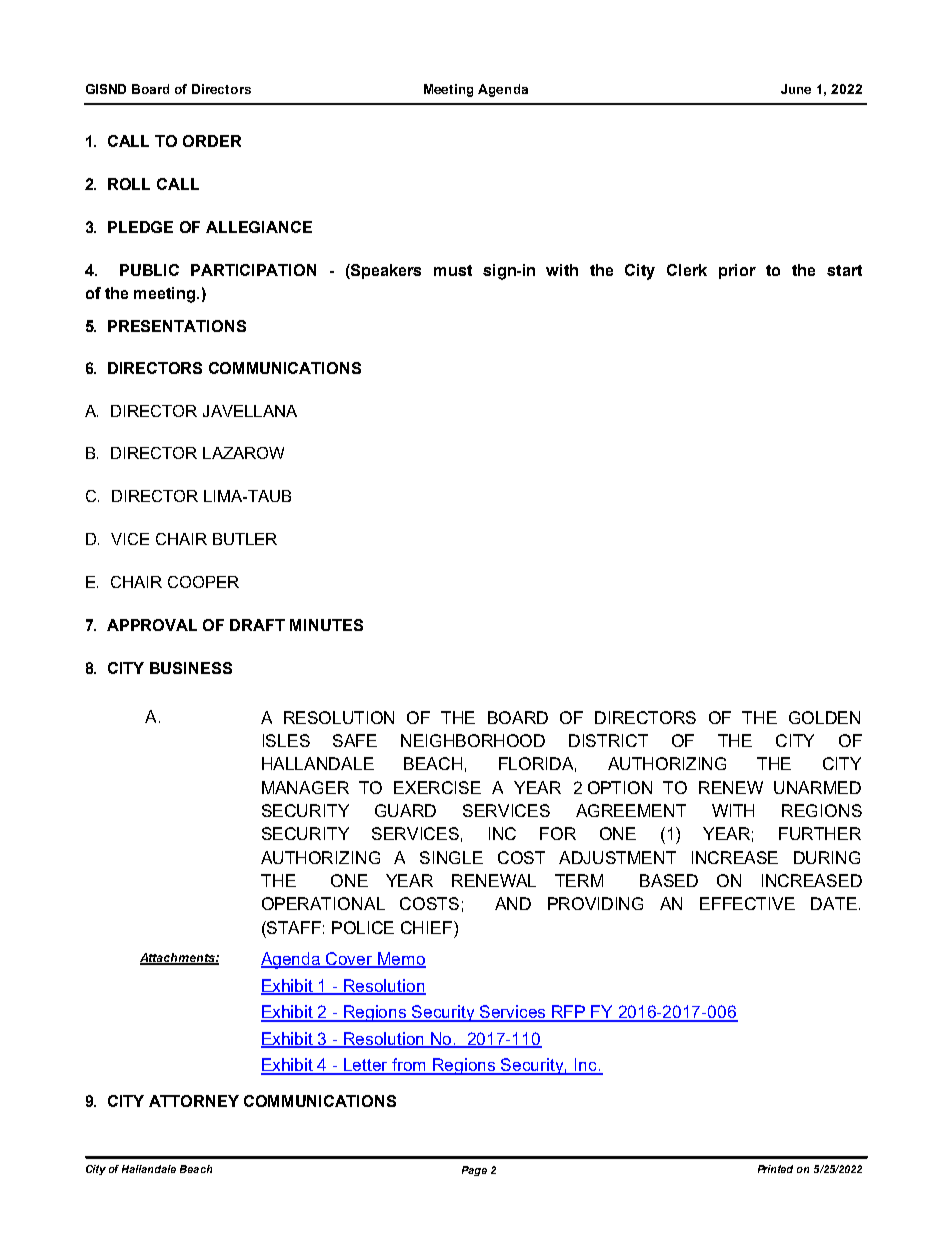 This screenshot has width=952, height=1233. I want to click on NEIGHBORHOOD, so click(473, 740).
